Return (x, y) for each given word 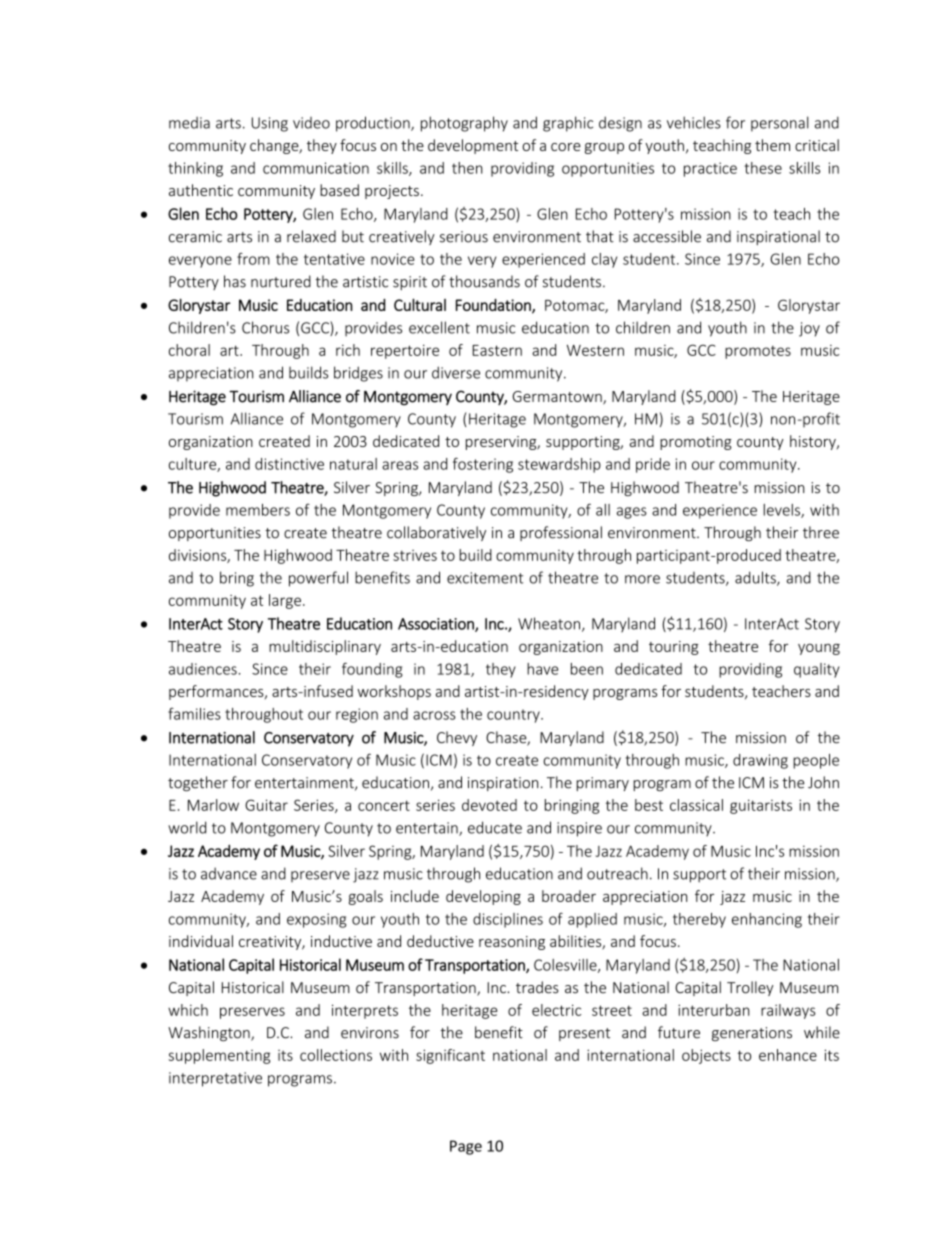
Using (270, 124)
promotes (758, 352)
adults (756, 578)
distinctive (289, 464)
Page (466, 1147)
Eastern (497, 350)
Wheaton (549, 623)
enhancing (767, 920)
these (763, 168)
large (285, 601)
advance (229, 873)
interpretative (215, 1079)
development (473, 146)
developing (483, 897)
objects (706, 1056)
